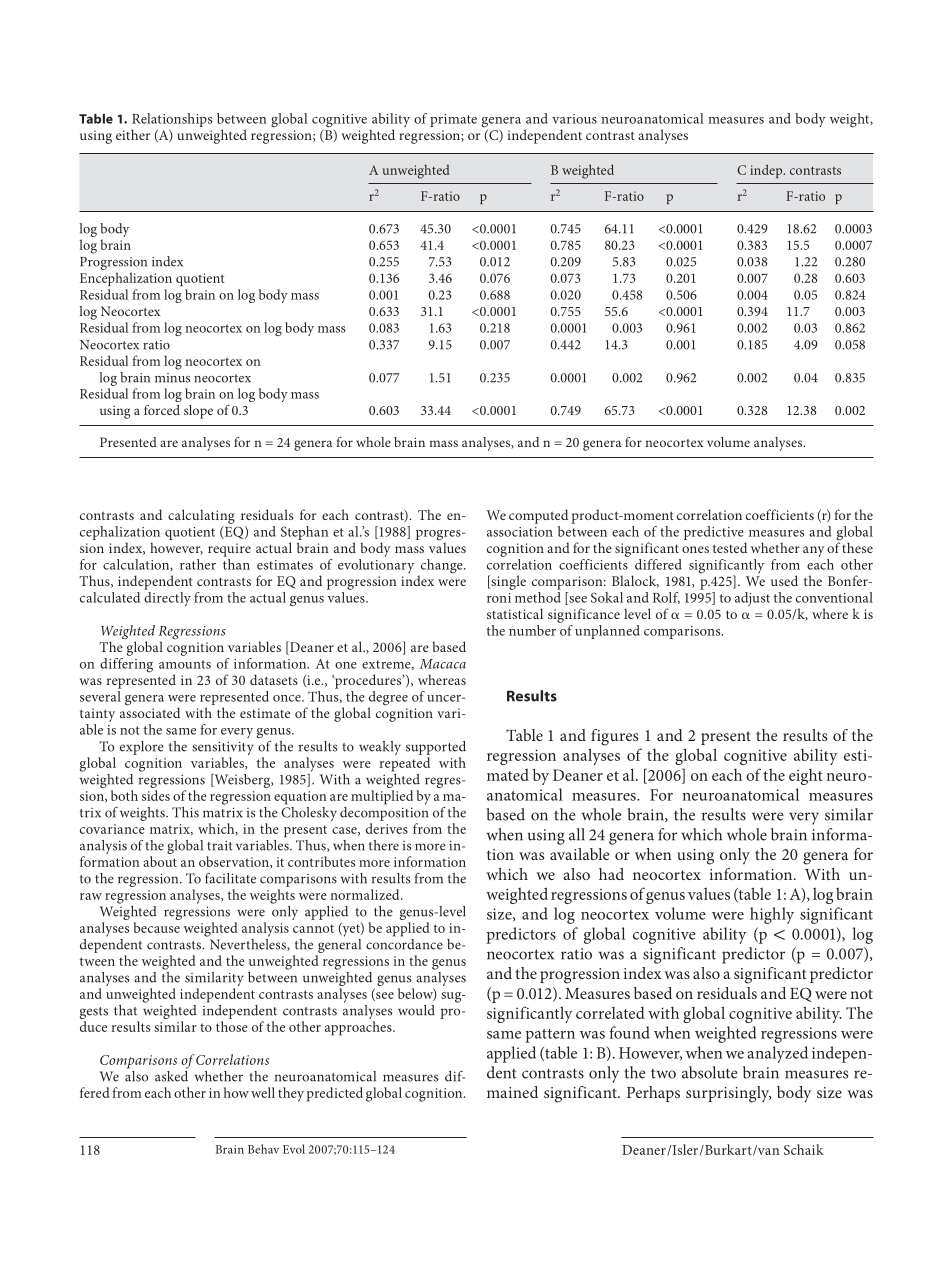  I want to click on figures, so click(614, 737).
